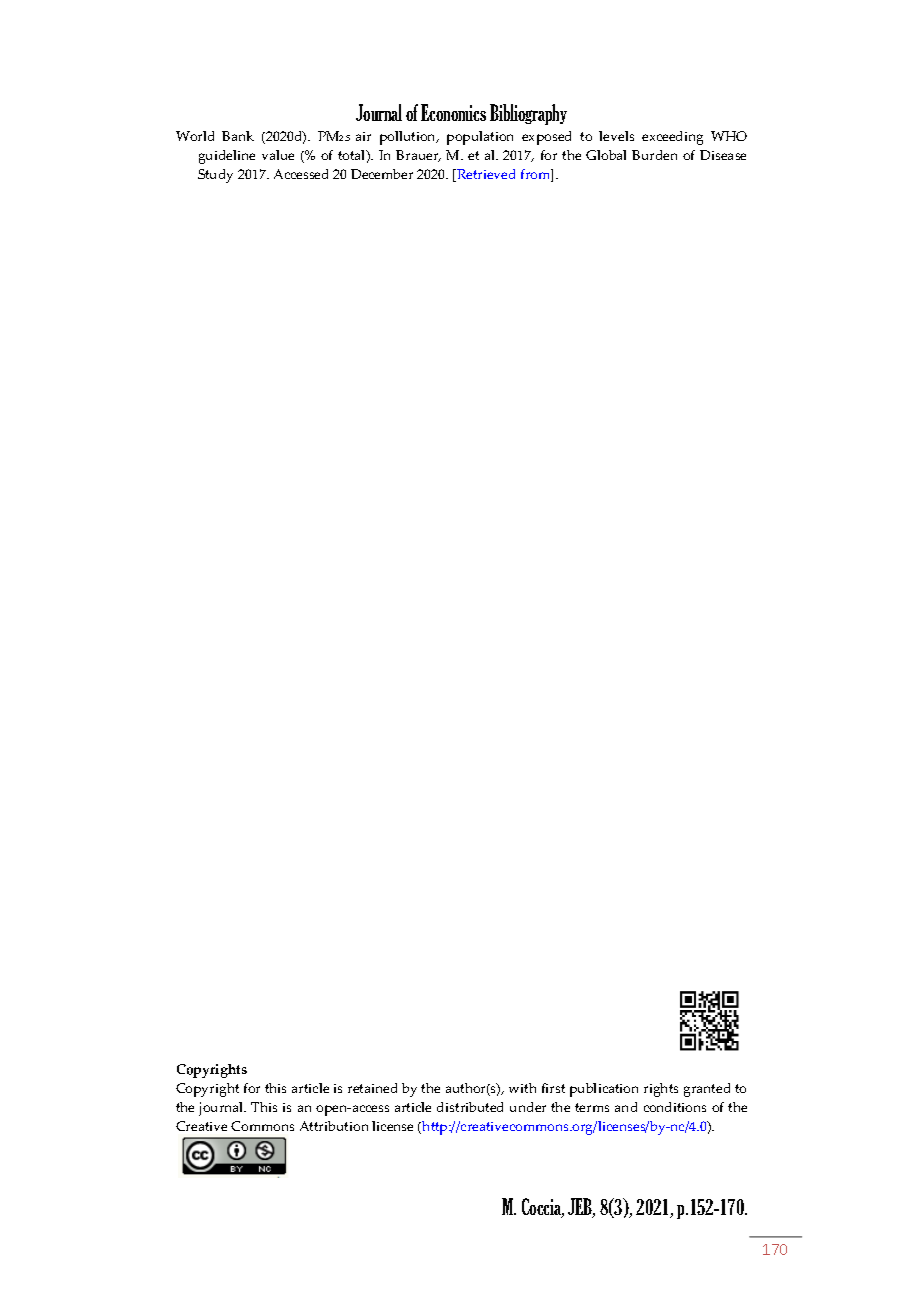 The height and width of the screenshot is (1308, 924). Describe the element at coordinates (480, 138) in the screenshot. I see `population` at that location.
